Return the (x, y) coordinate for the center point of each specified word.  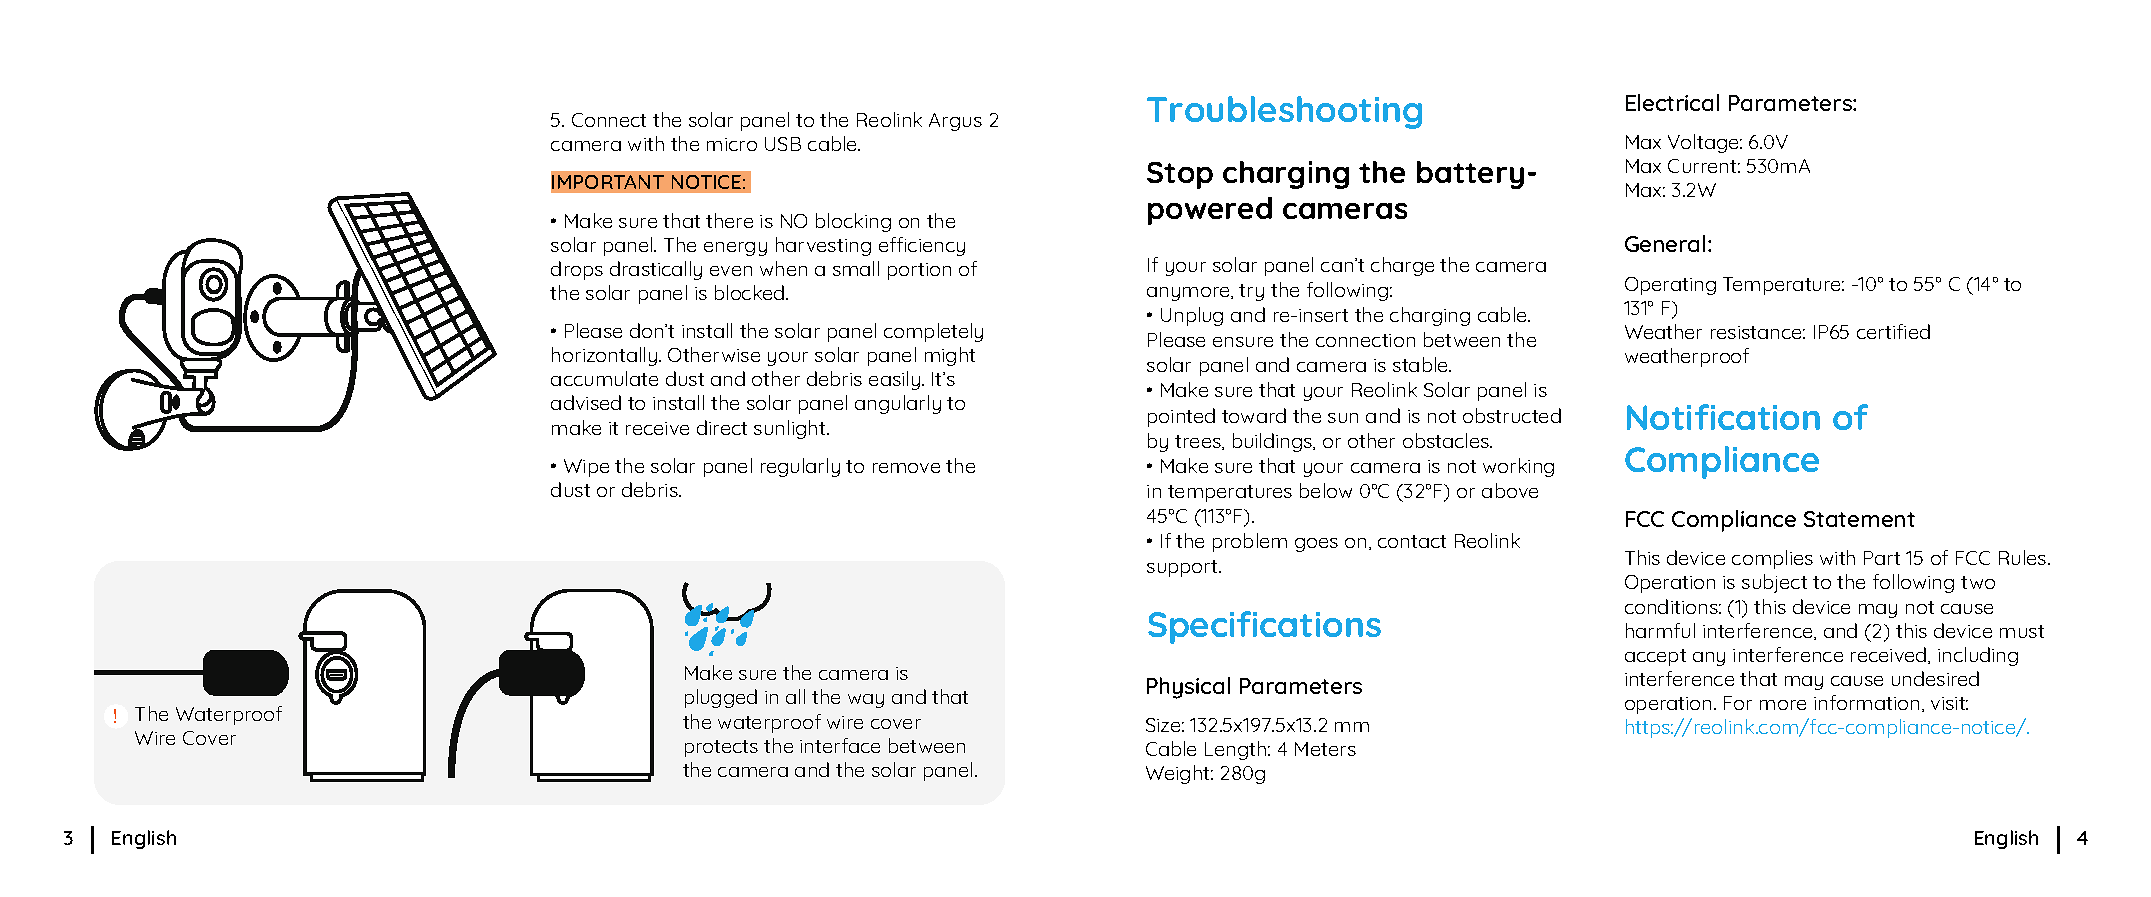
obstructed (1512, 415)
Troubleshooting (1284, 112)
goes (1316, 545)
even (731, 271)
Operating (1670, 286)
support (1183, 568)
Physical (1188, 688)
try (1251, 292)
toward (1254, 415)
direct (722, 427)
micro (732, 144)
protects (721, 748)
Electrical (1672, 102)
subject (1774, 583)
